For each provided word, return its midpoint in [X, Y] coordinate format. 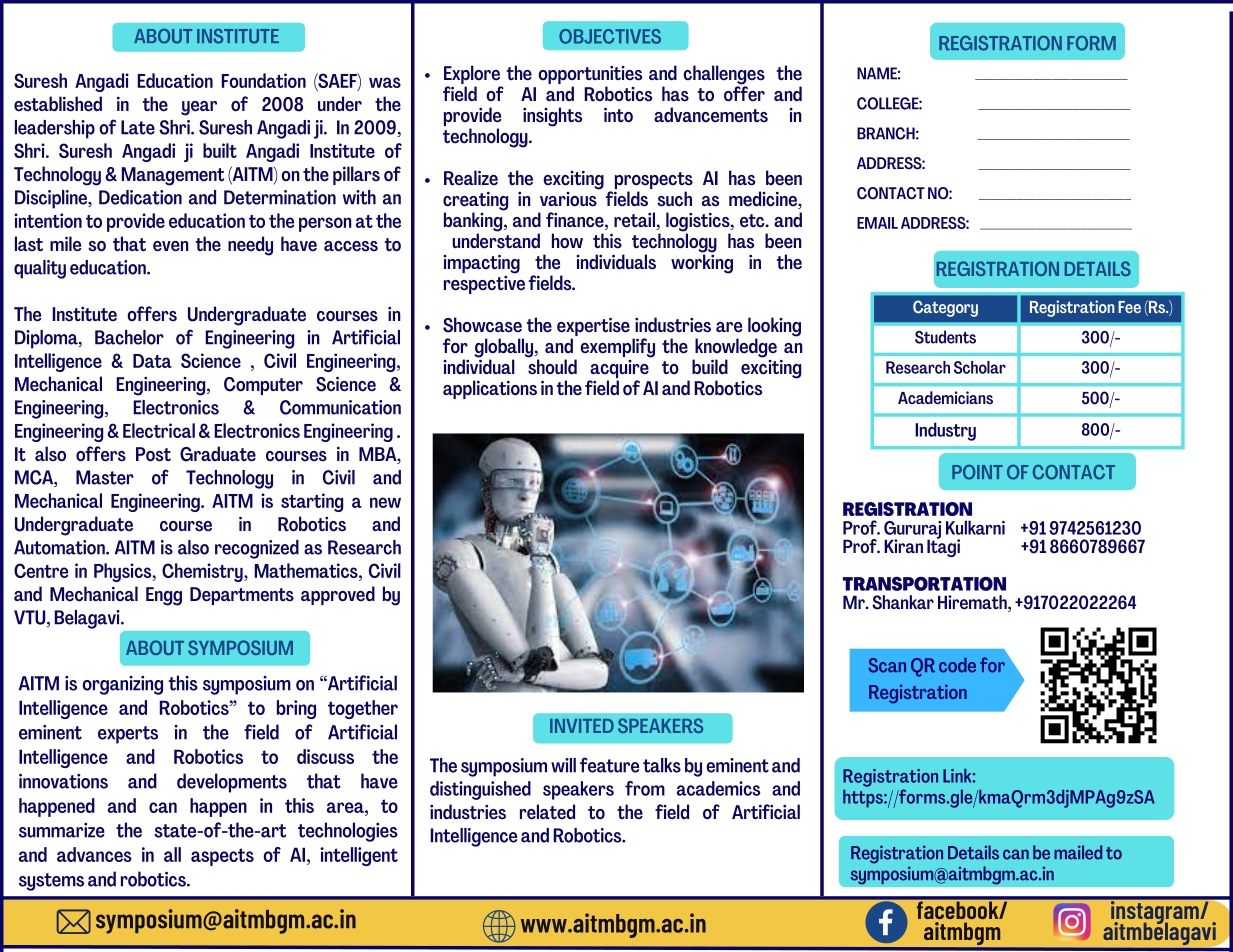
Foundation [264, 80]
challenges [724, 76]
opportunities [590, 76]
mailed [1078, 852]
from [645, 788]
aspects [222, 857]
